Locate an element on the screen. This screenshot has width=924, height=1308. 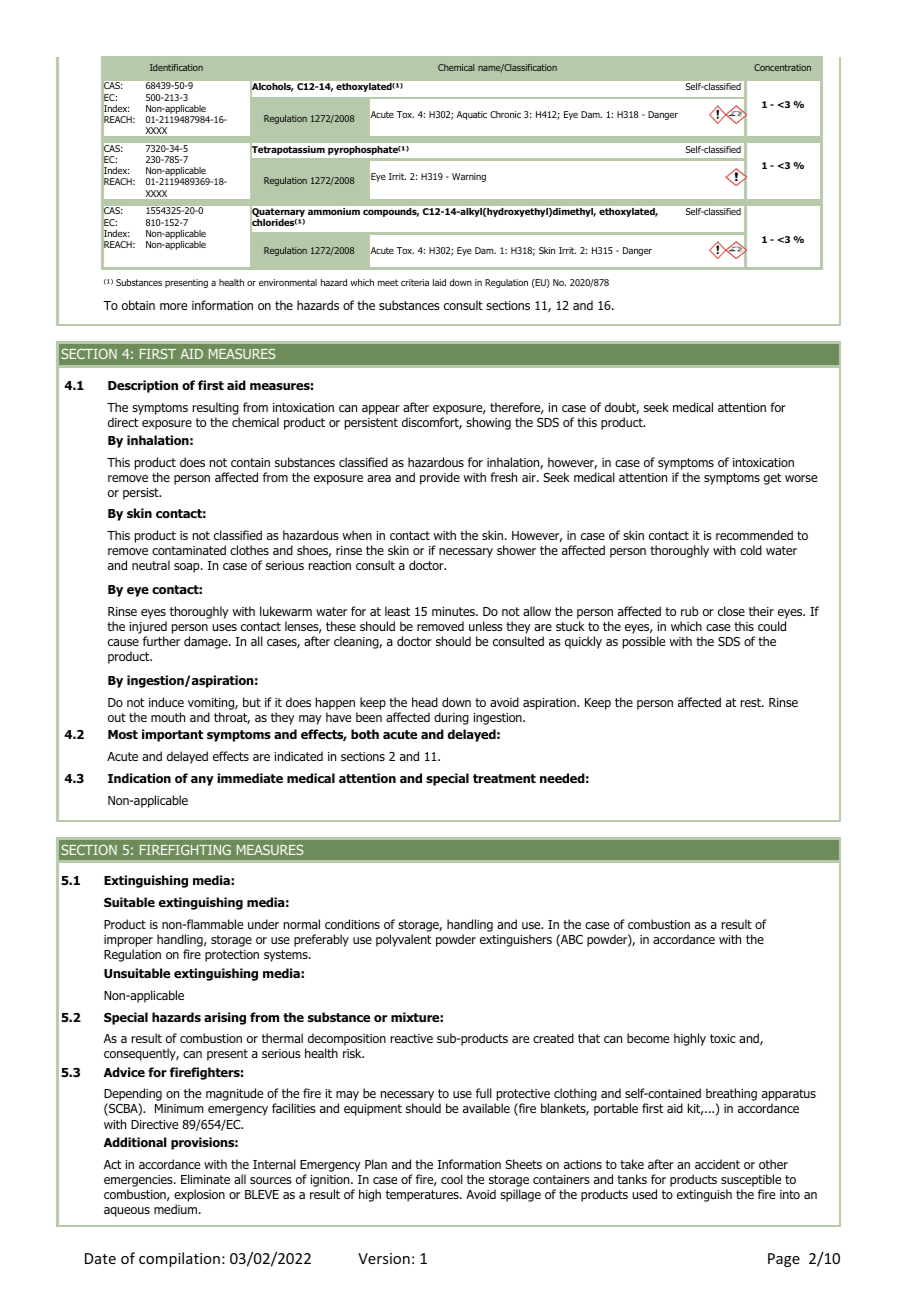
medium is located at coordinates (175, 1209).
